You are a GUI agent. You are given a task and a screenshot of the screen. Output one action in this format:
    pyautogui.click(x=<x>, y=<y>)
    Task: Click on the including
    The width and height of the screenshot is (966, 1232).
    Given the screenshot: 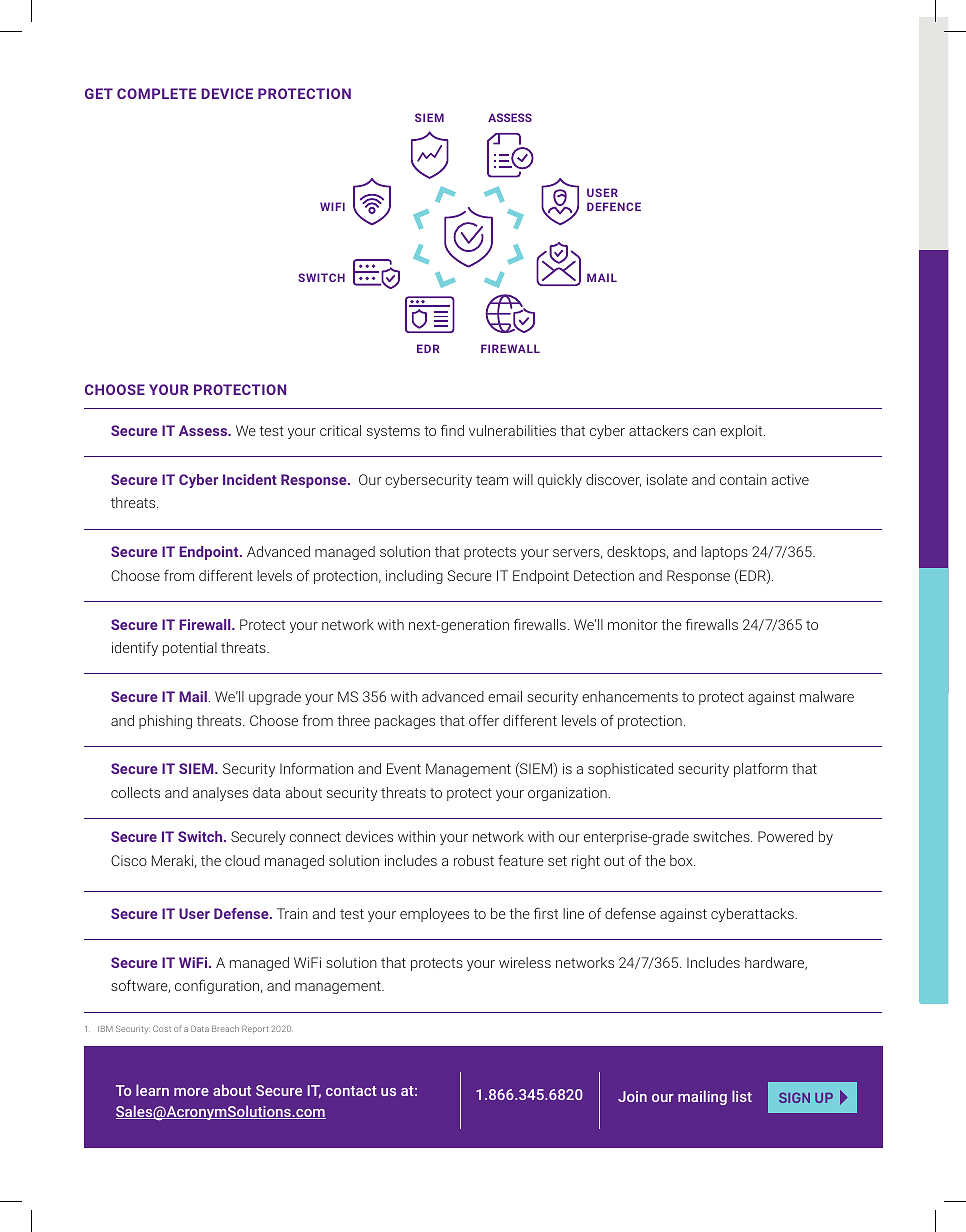 What is the action you would take?
    pyautogui.click(x=414, y=577)
